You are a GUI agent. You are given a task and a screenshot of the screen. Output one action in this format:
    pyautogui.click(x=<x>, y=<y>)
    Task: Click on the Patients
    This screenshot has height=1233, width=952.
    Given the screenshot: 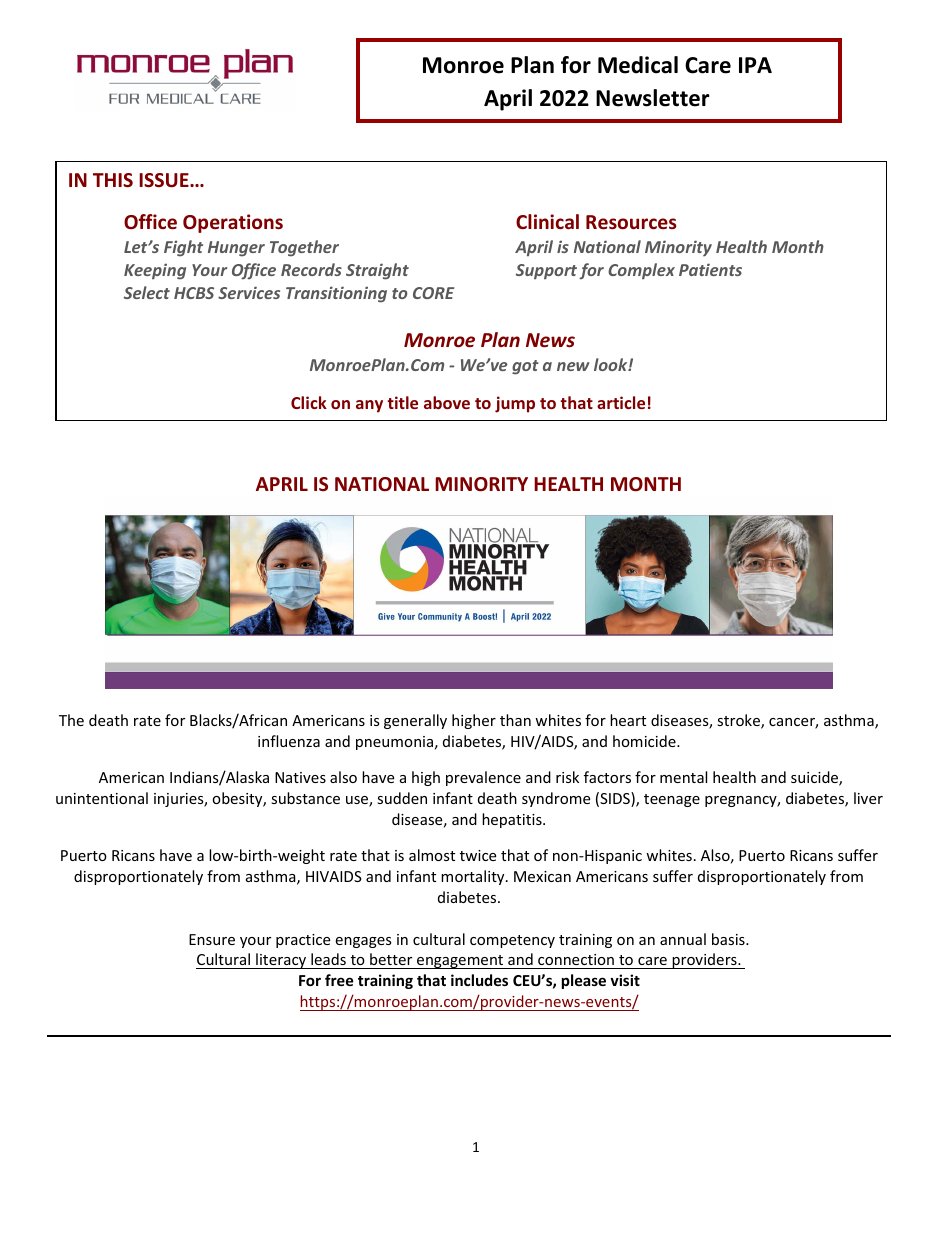 What is the action you would take?
    pyautogui.click(x=710, y=269)
